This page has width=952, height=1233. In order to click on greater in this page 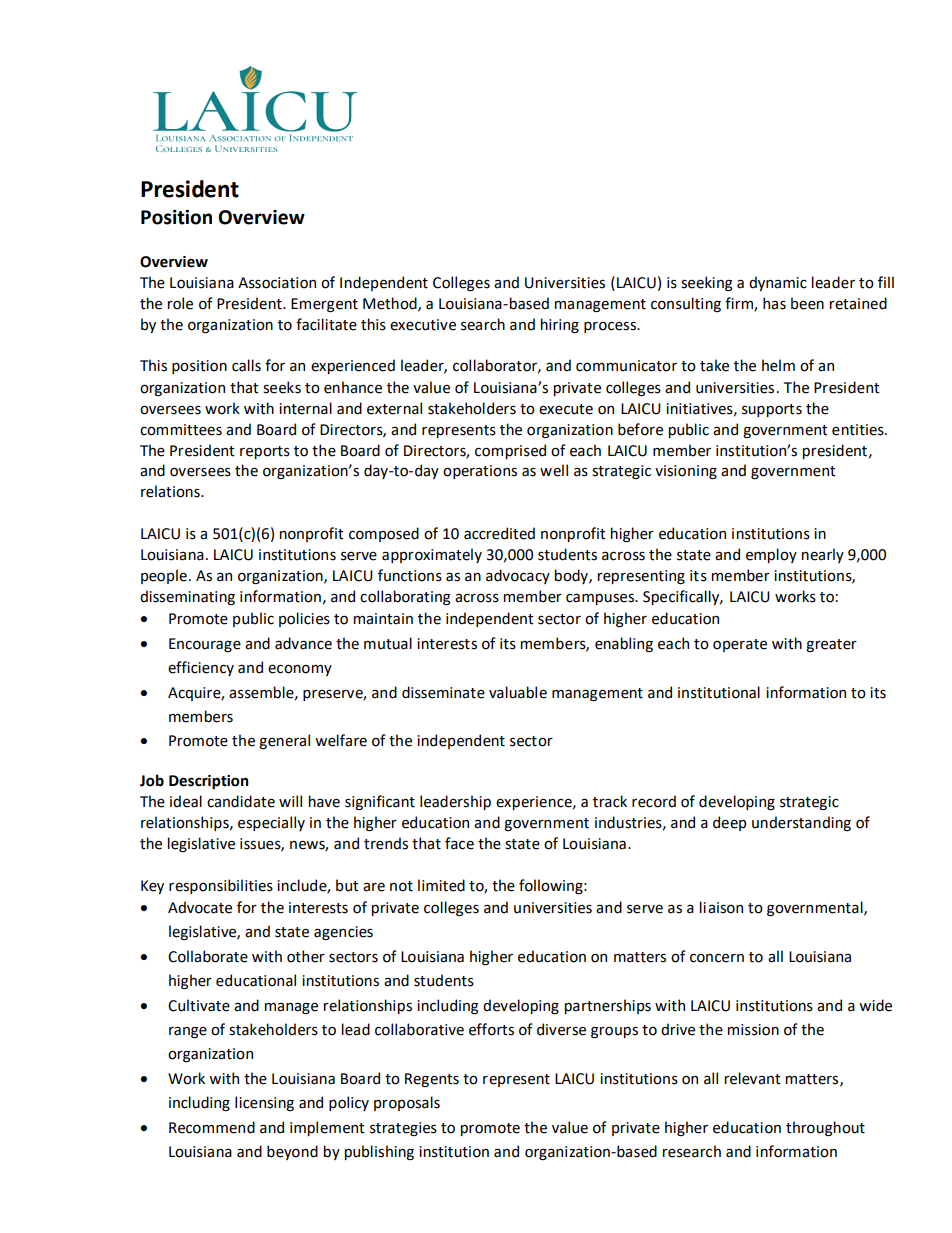, I will do `click(831, 645)`.
